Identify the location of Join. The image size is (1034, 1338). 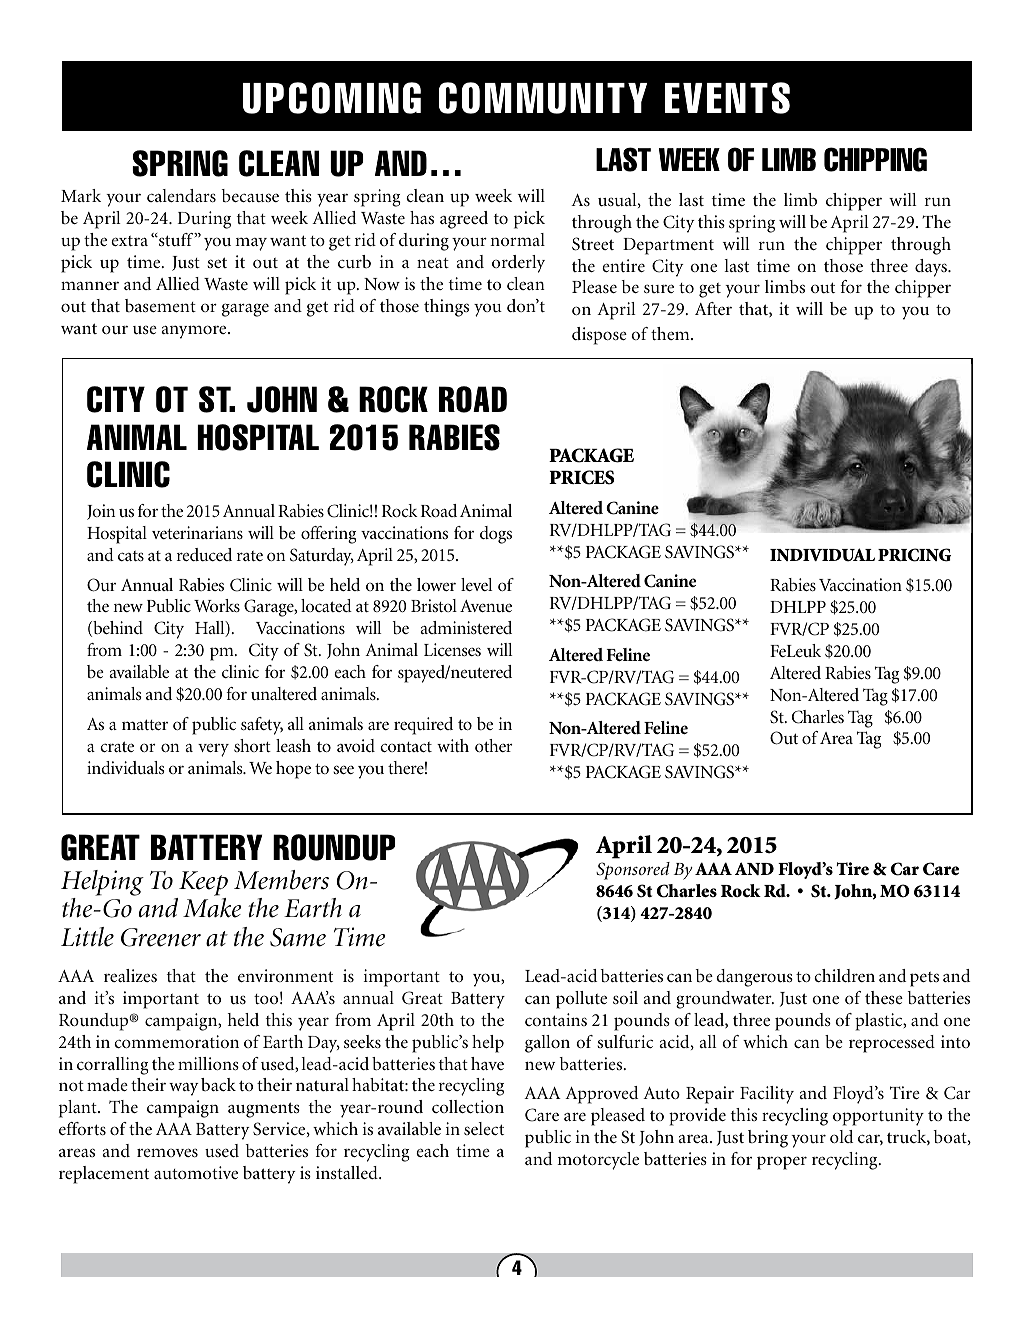
(101, 512).
